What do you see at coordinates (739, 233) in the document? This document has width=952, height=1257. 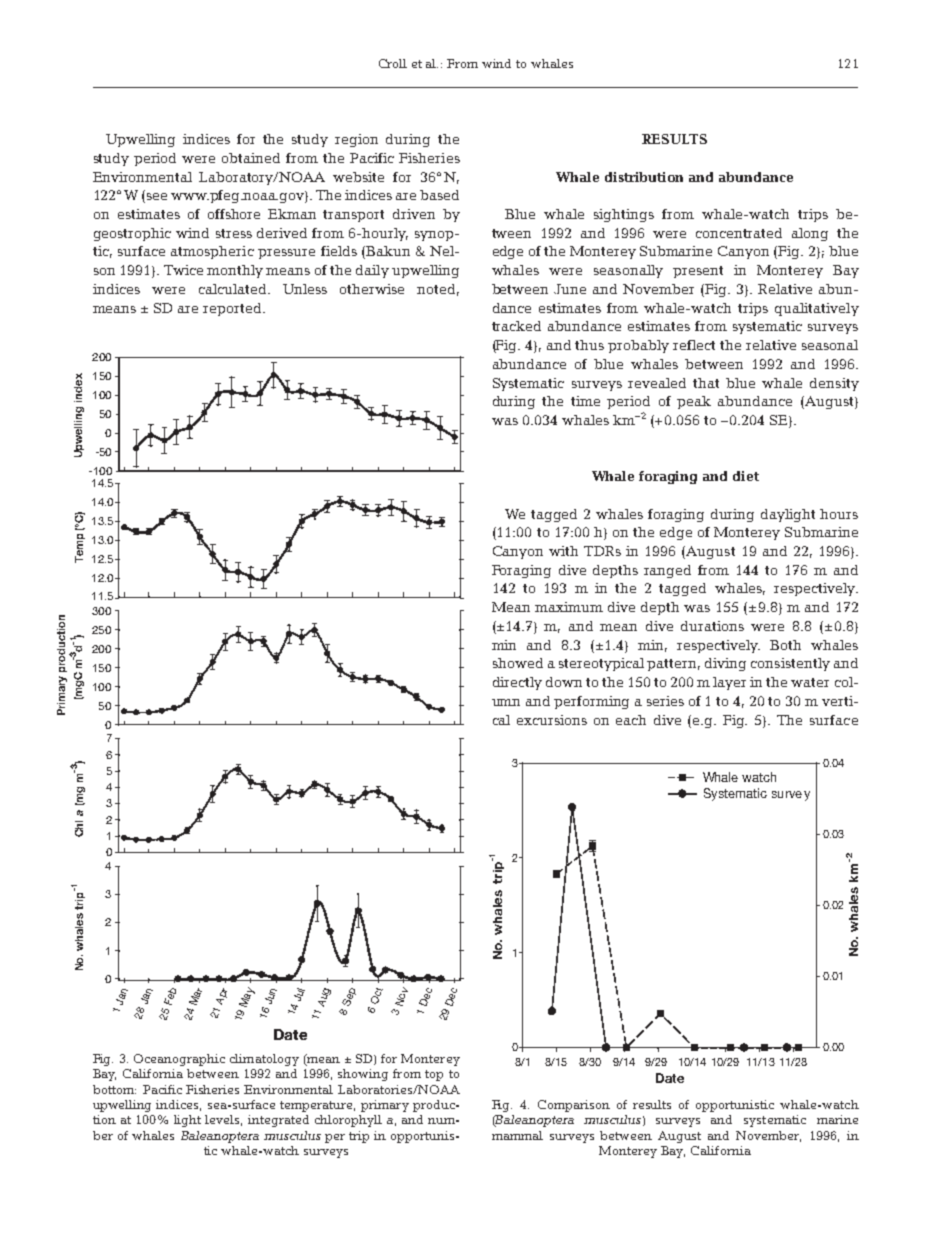 I see `concentrated` at bounding box center [739, 233].
